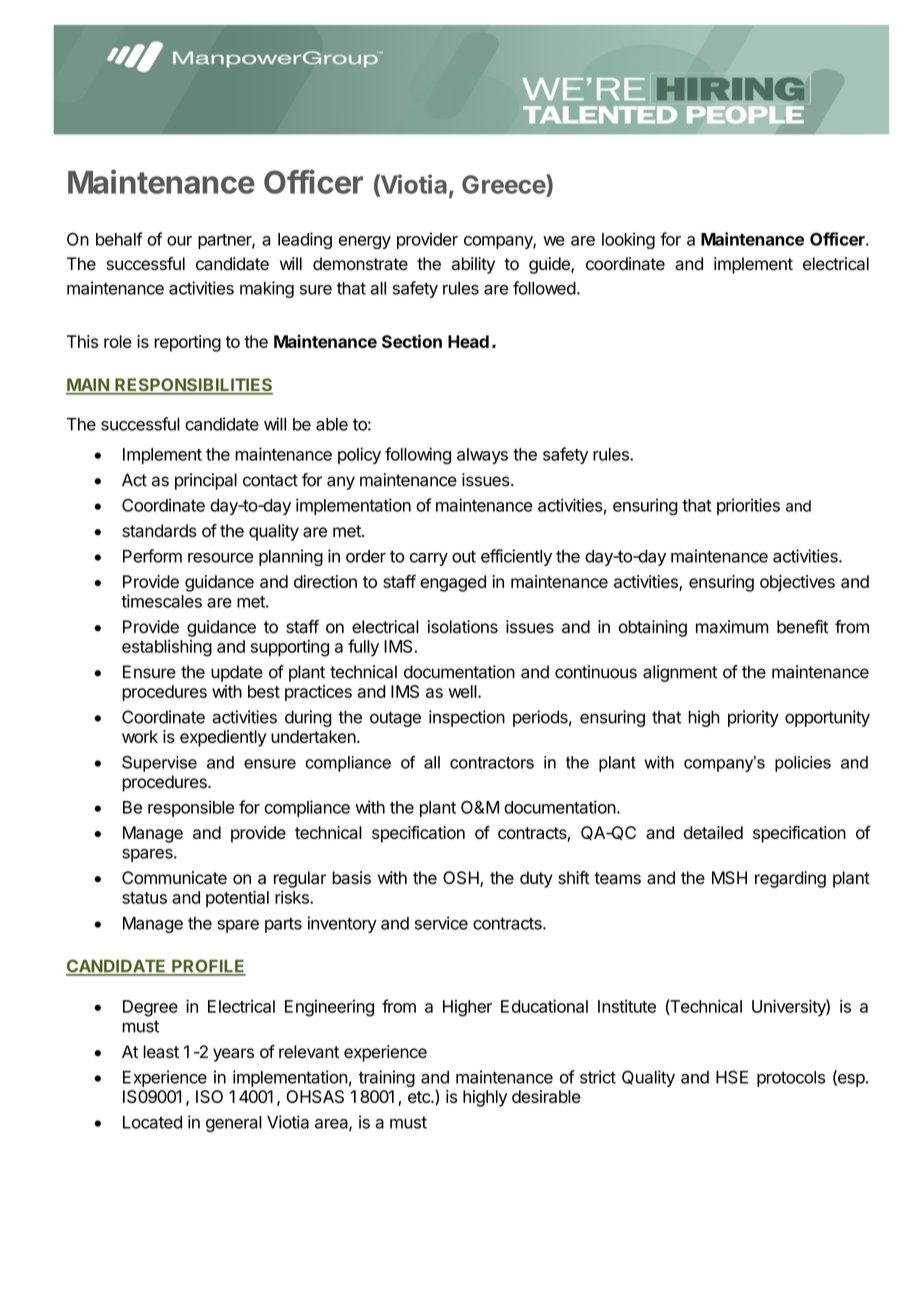 This image has width=924, height=1308. What do you see at coordinates (420, 1097) in the image?
I see `etc` at bounding box center [420, 1097].
